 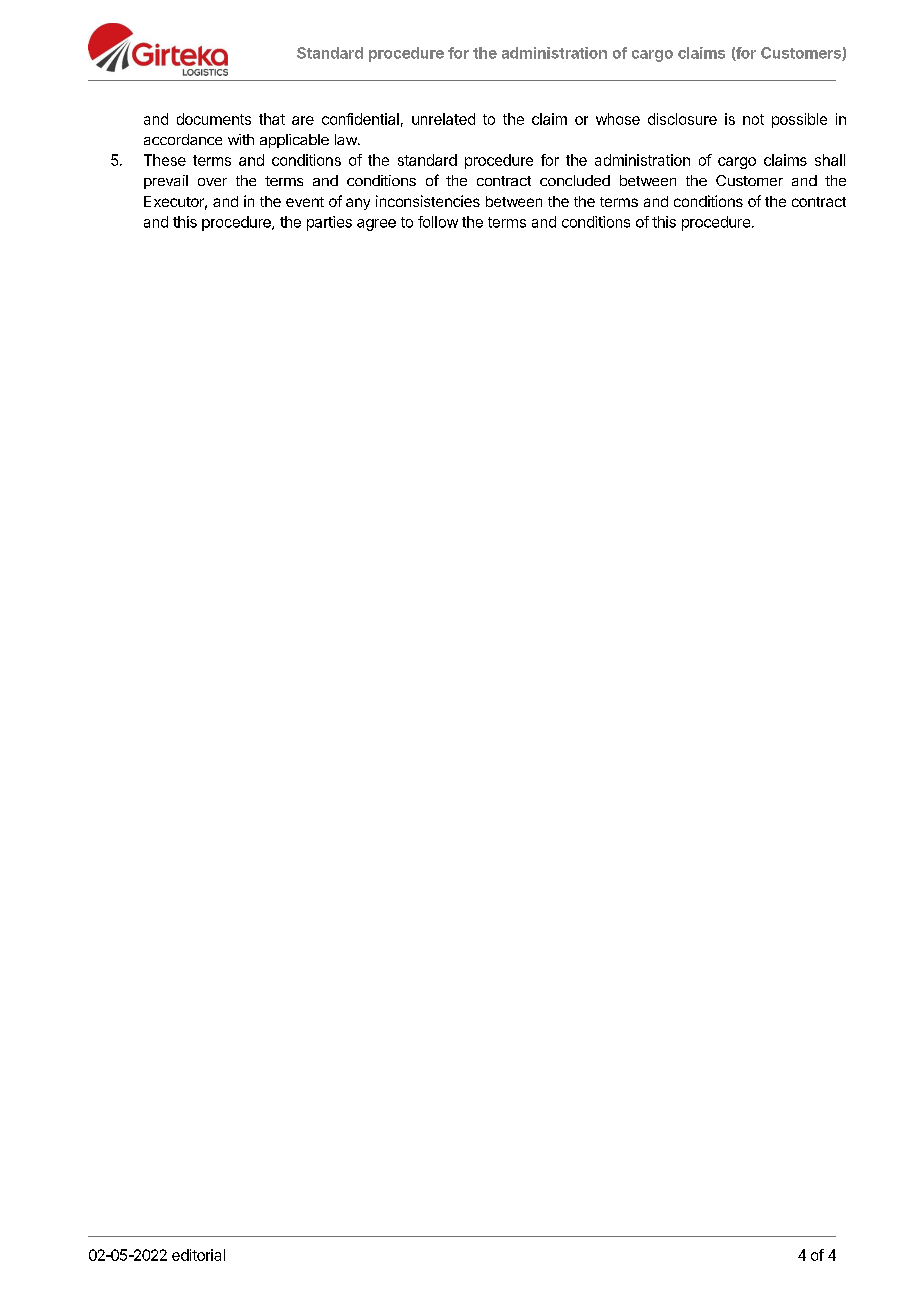 What do you see at coordinates (753, 119) in the screenshot?
I see `not` at bounding box center [753, 119].
